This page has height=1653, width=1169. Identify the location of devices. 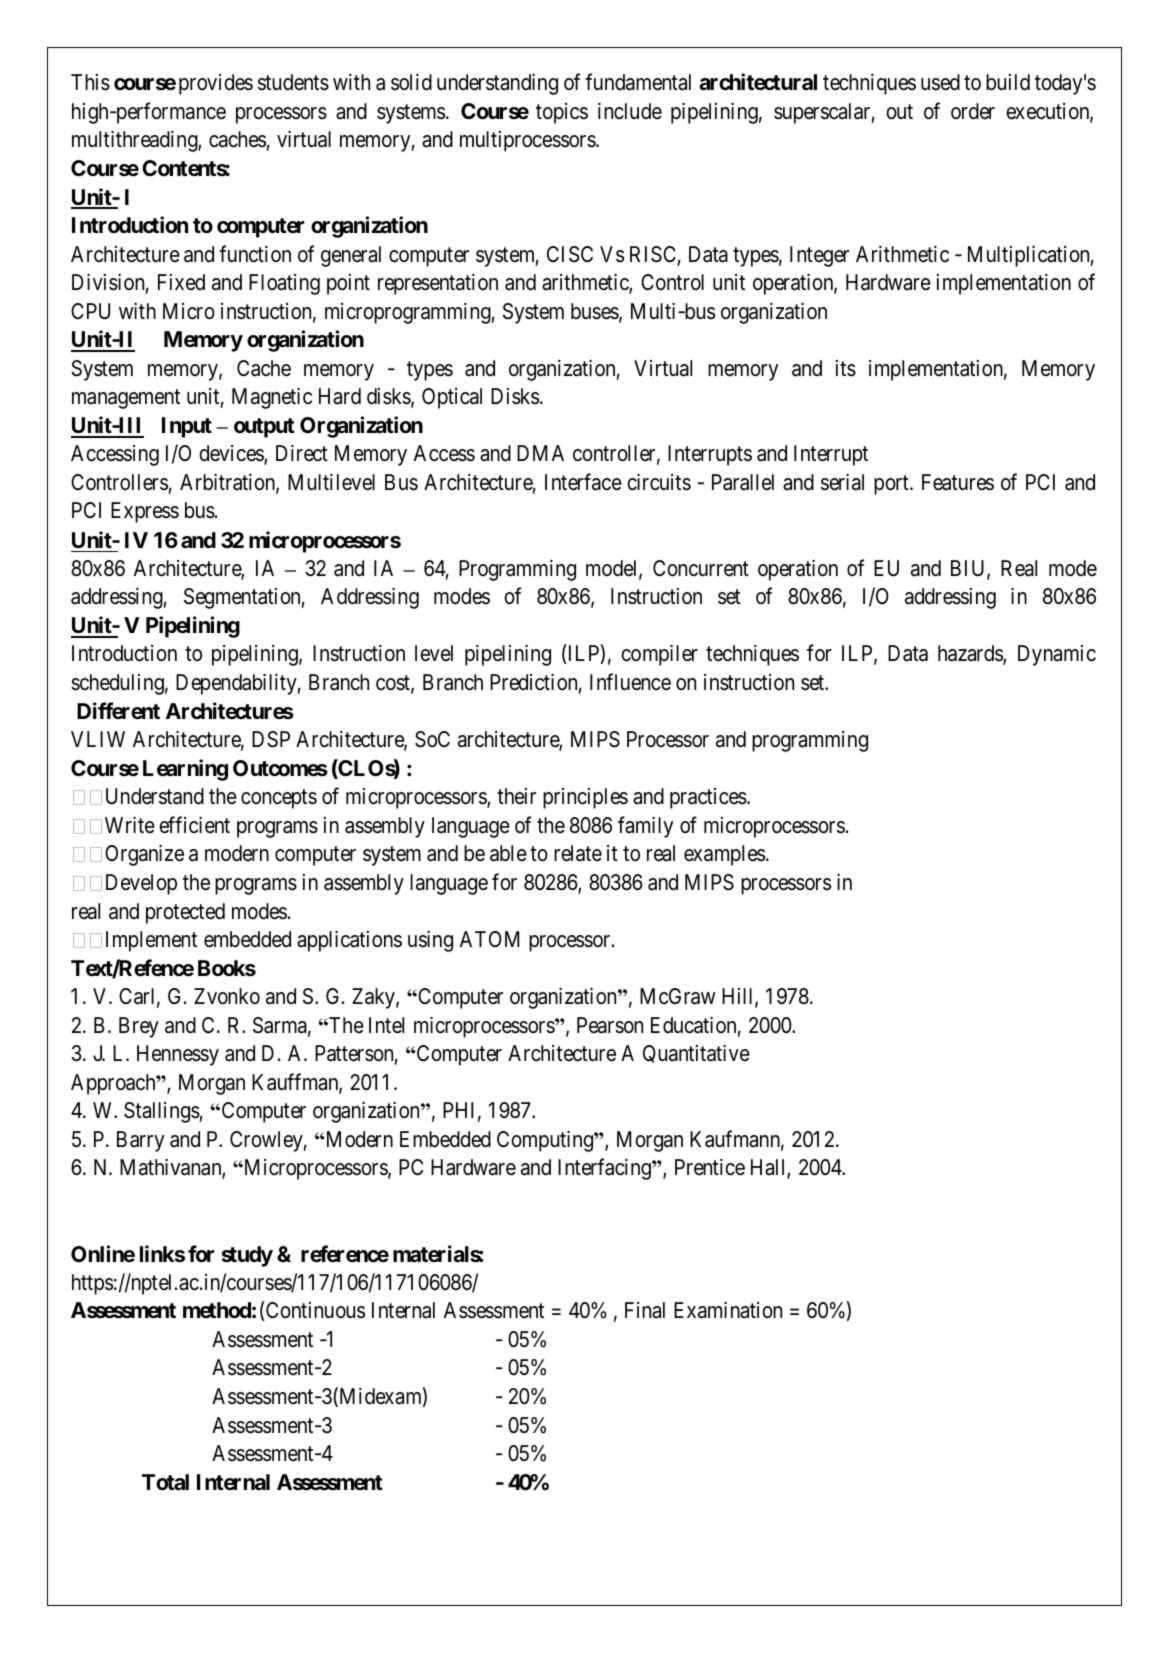
(232, 455).
